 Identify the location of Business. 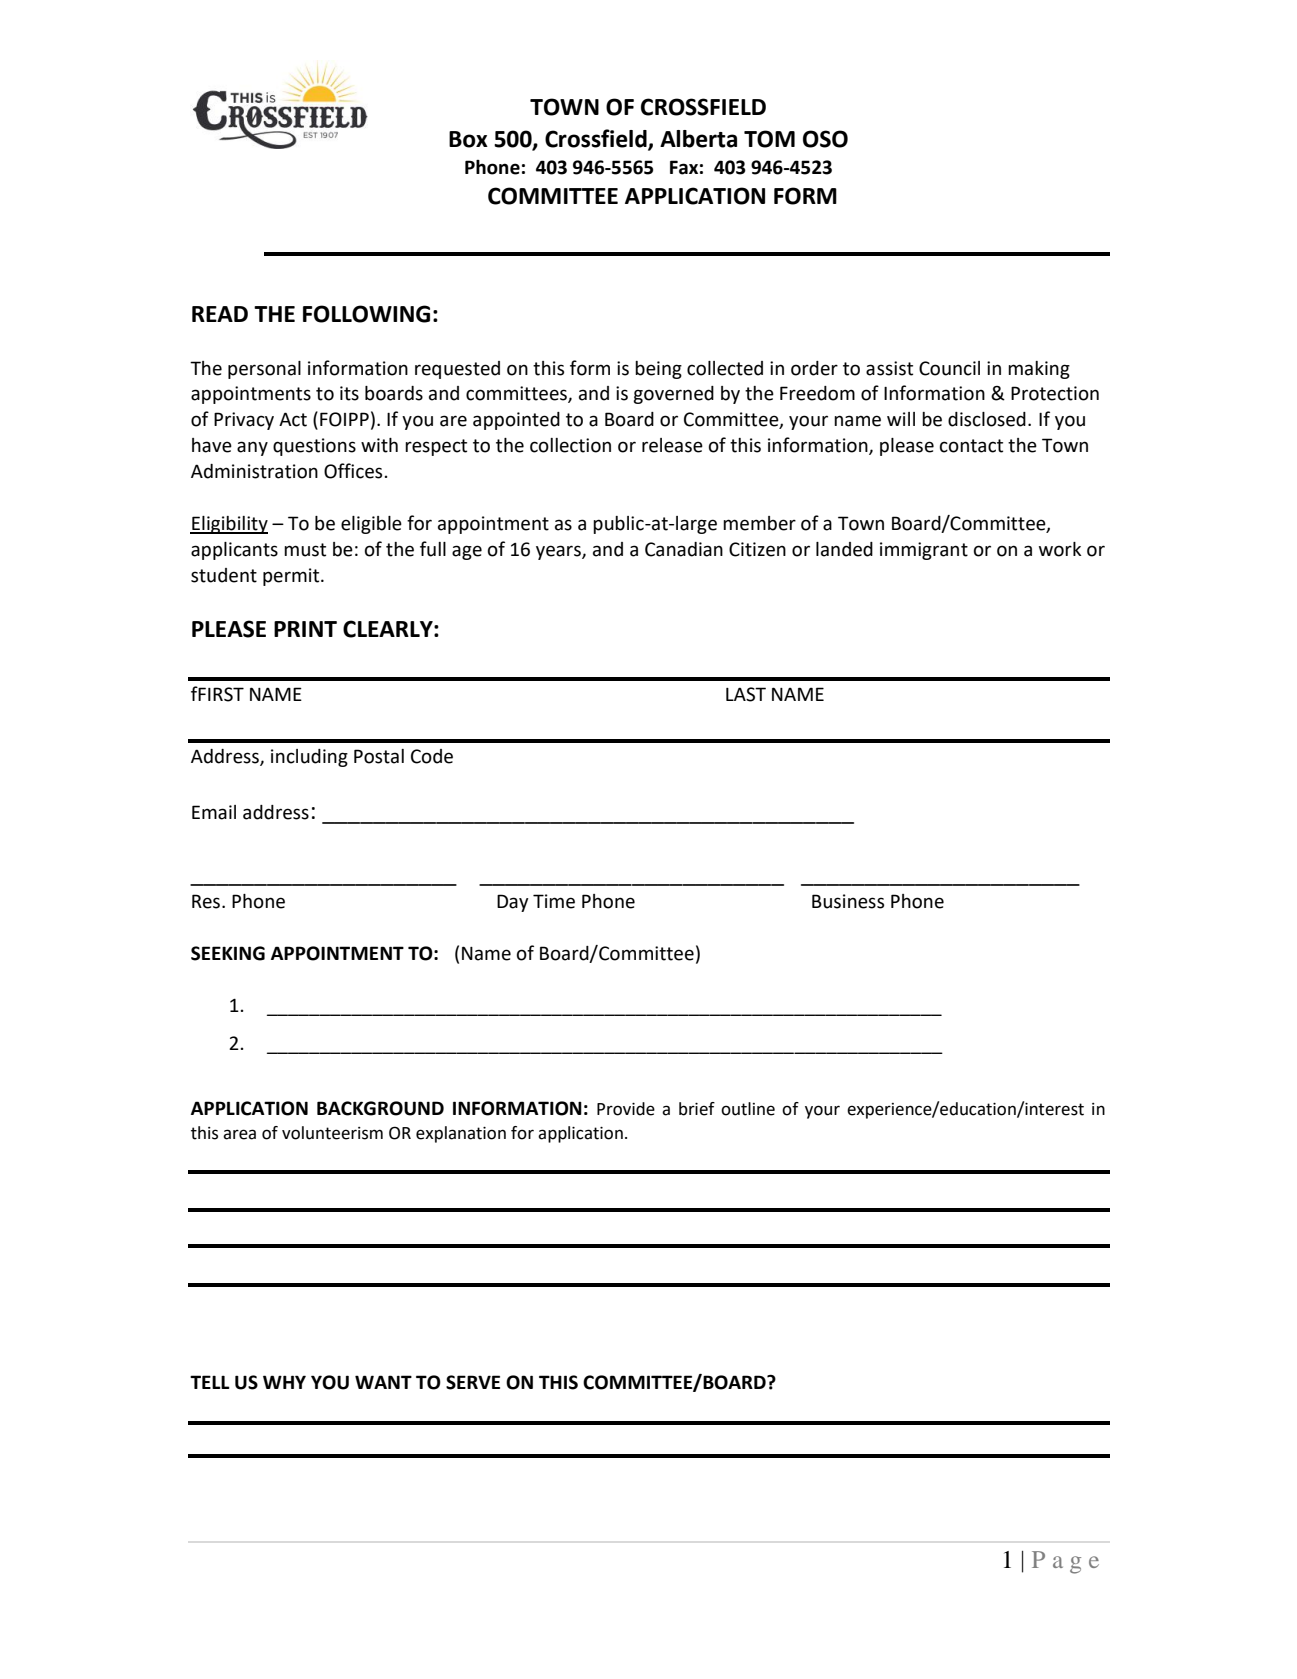
(848, 901).
